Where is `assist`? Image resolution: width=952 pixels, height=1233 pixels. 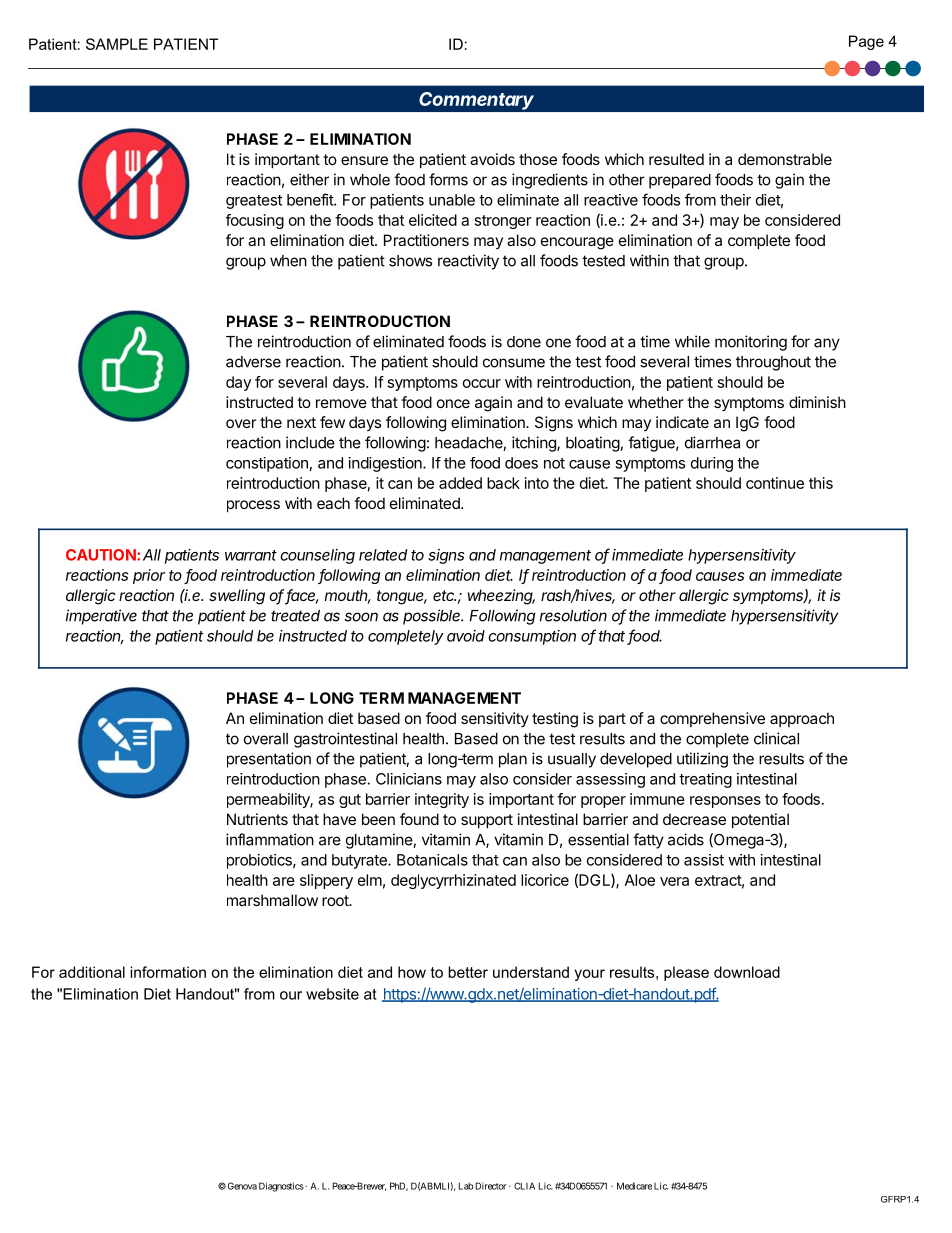
assist is located at coordinates (704, 860).
